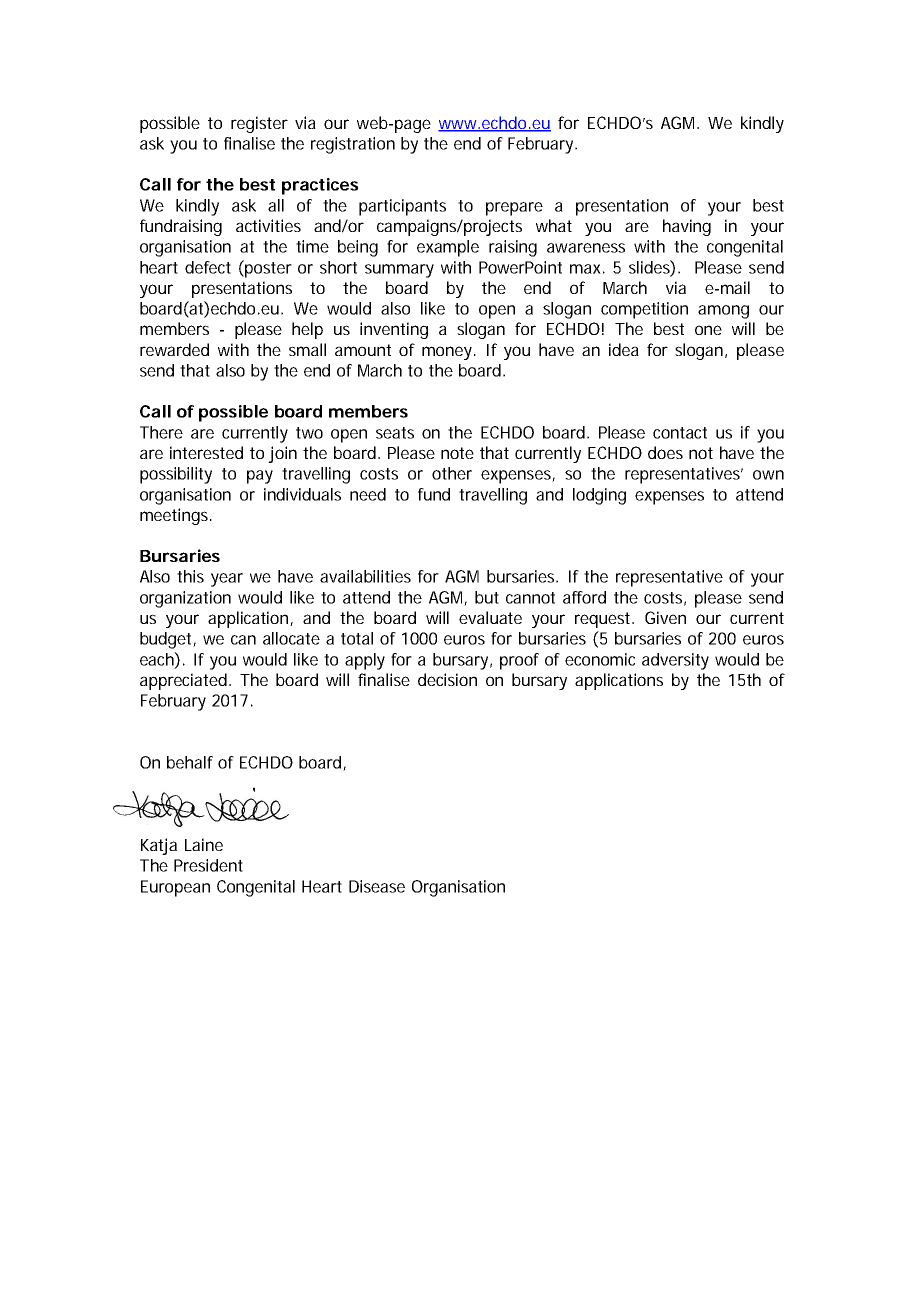  I want to click on register, so click(259, 124).
